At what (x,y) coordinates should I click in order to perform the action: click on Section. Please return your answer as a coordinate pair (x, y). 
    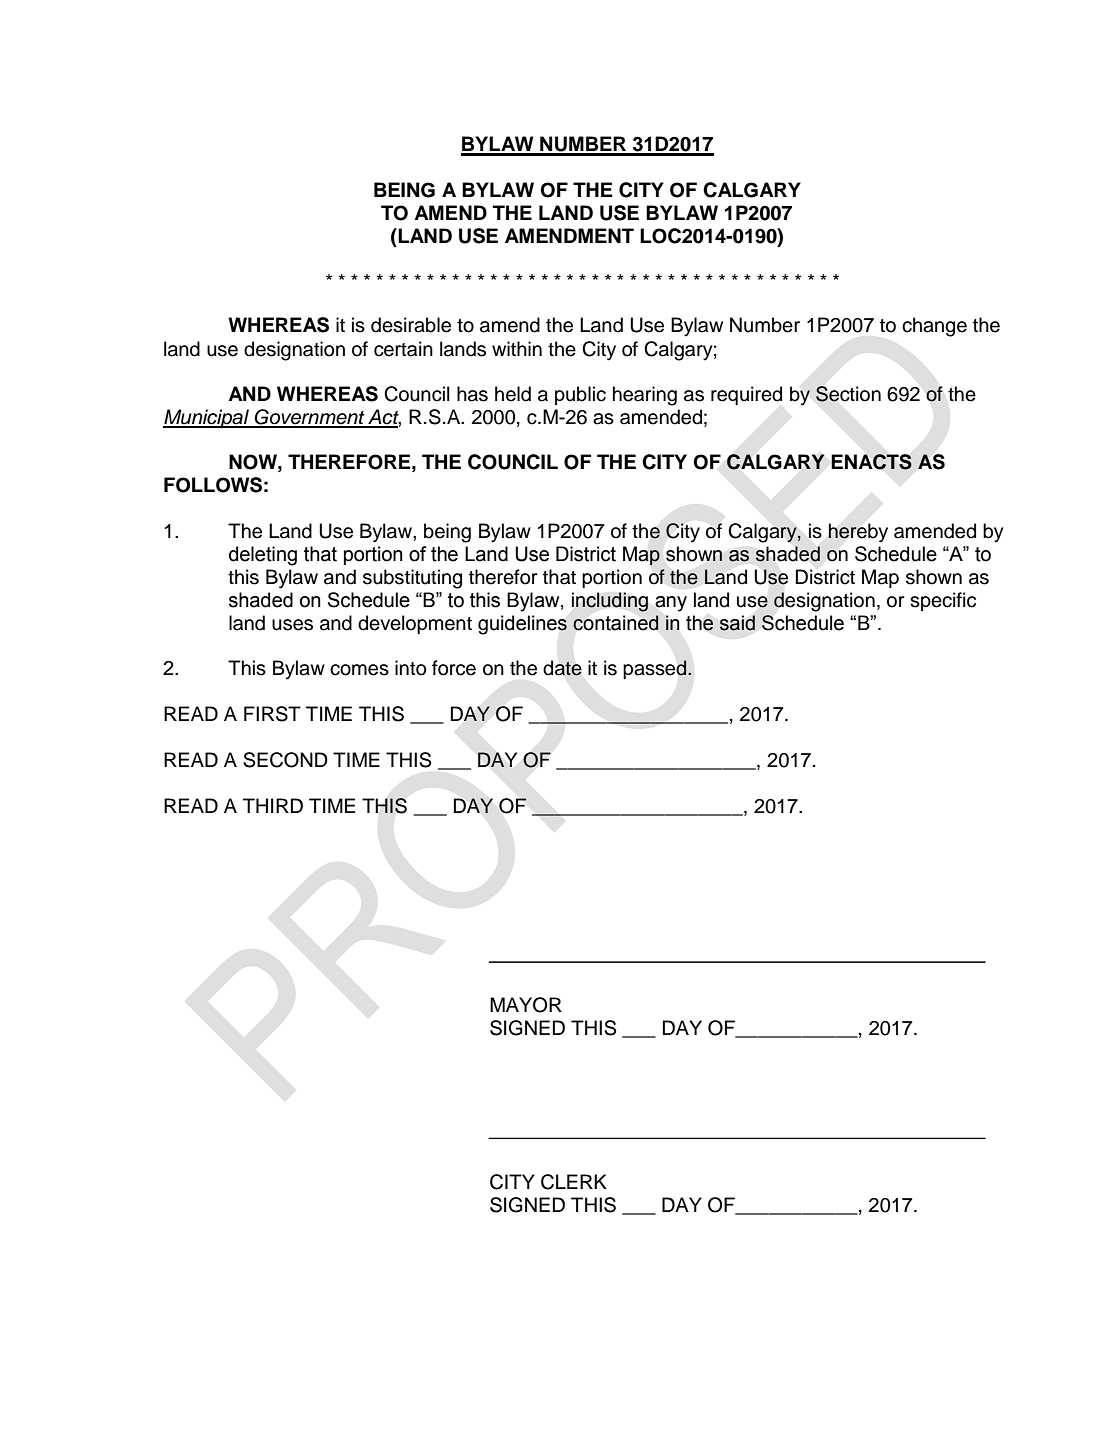
    Looking at the image, I should click on (848, 394).
